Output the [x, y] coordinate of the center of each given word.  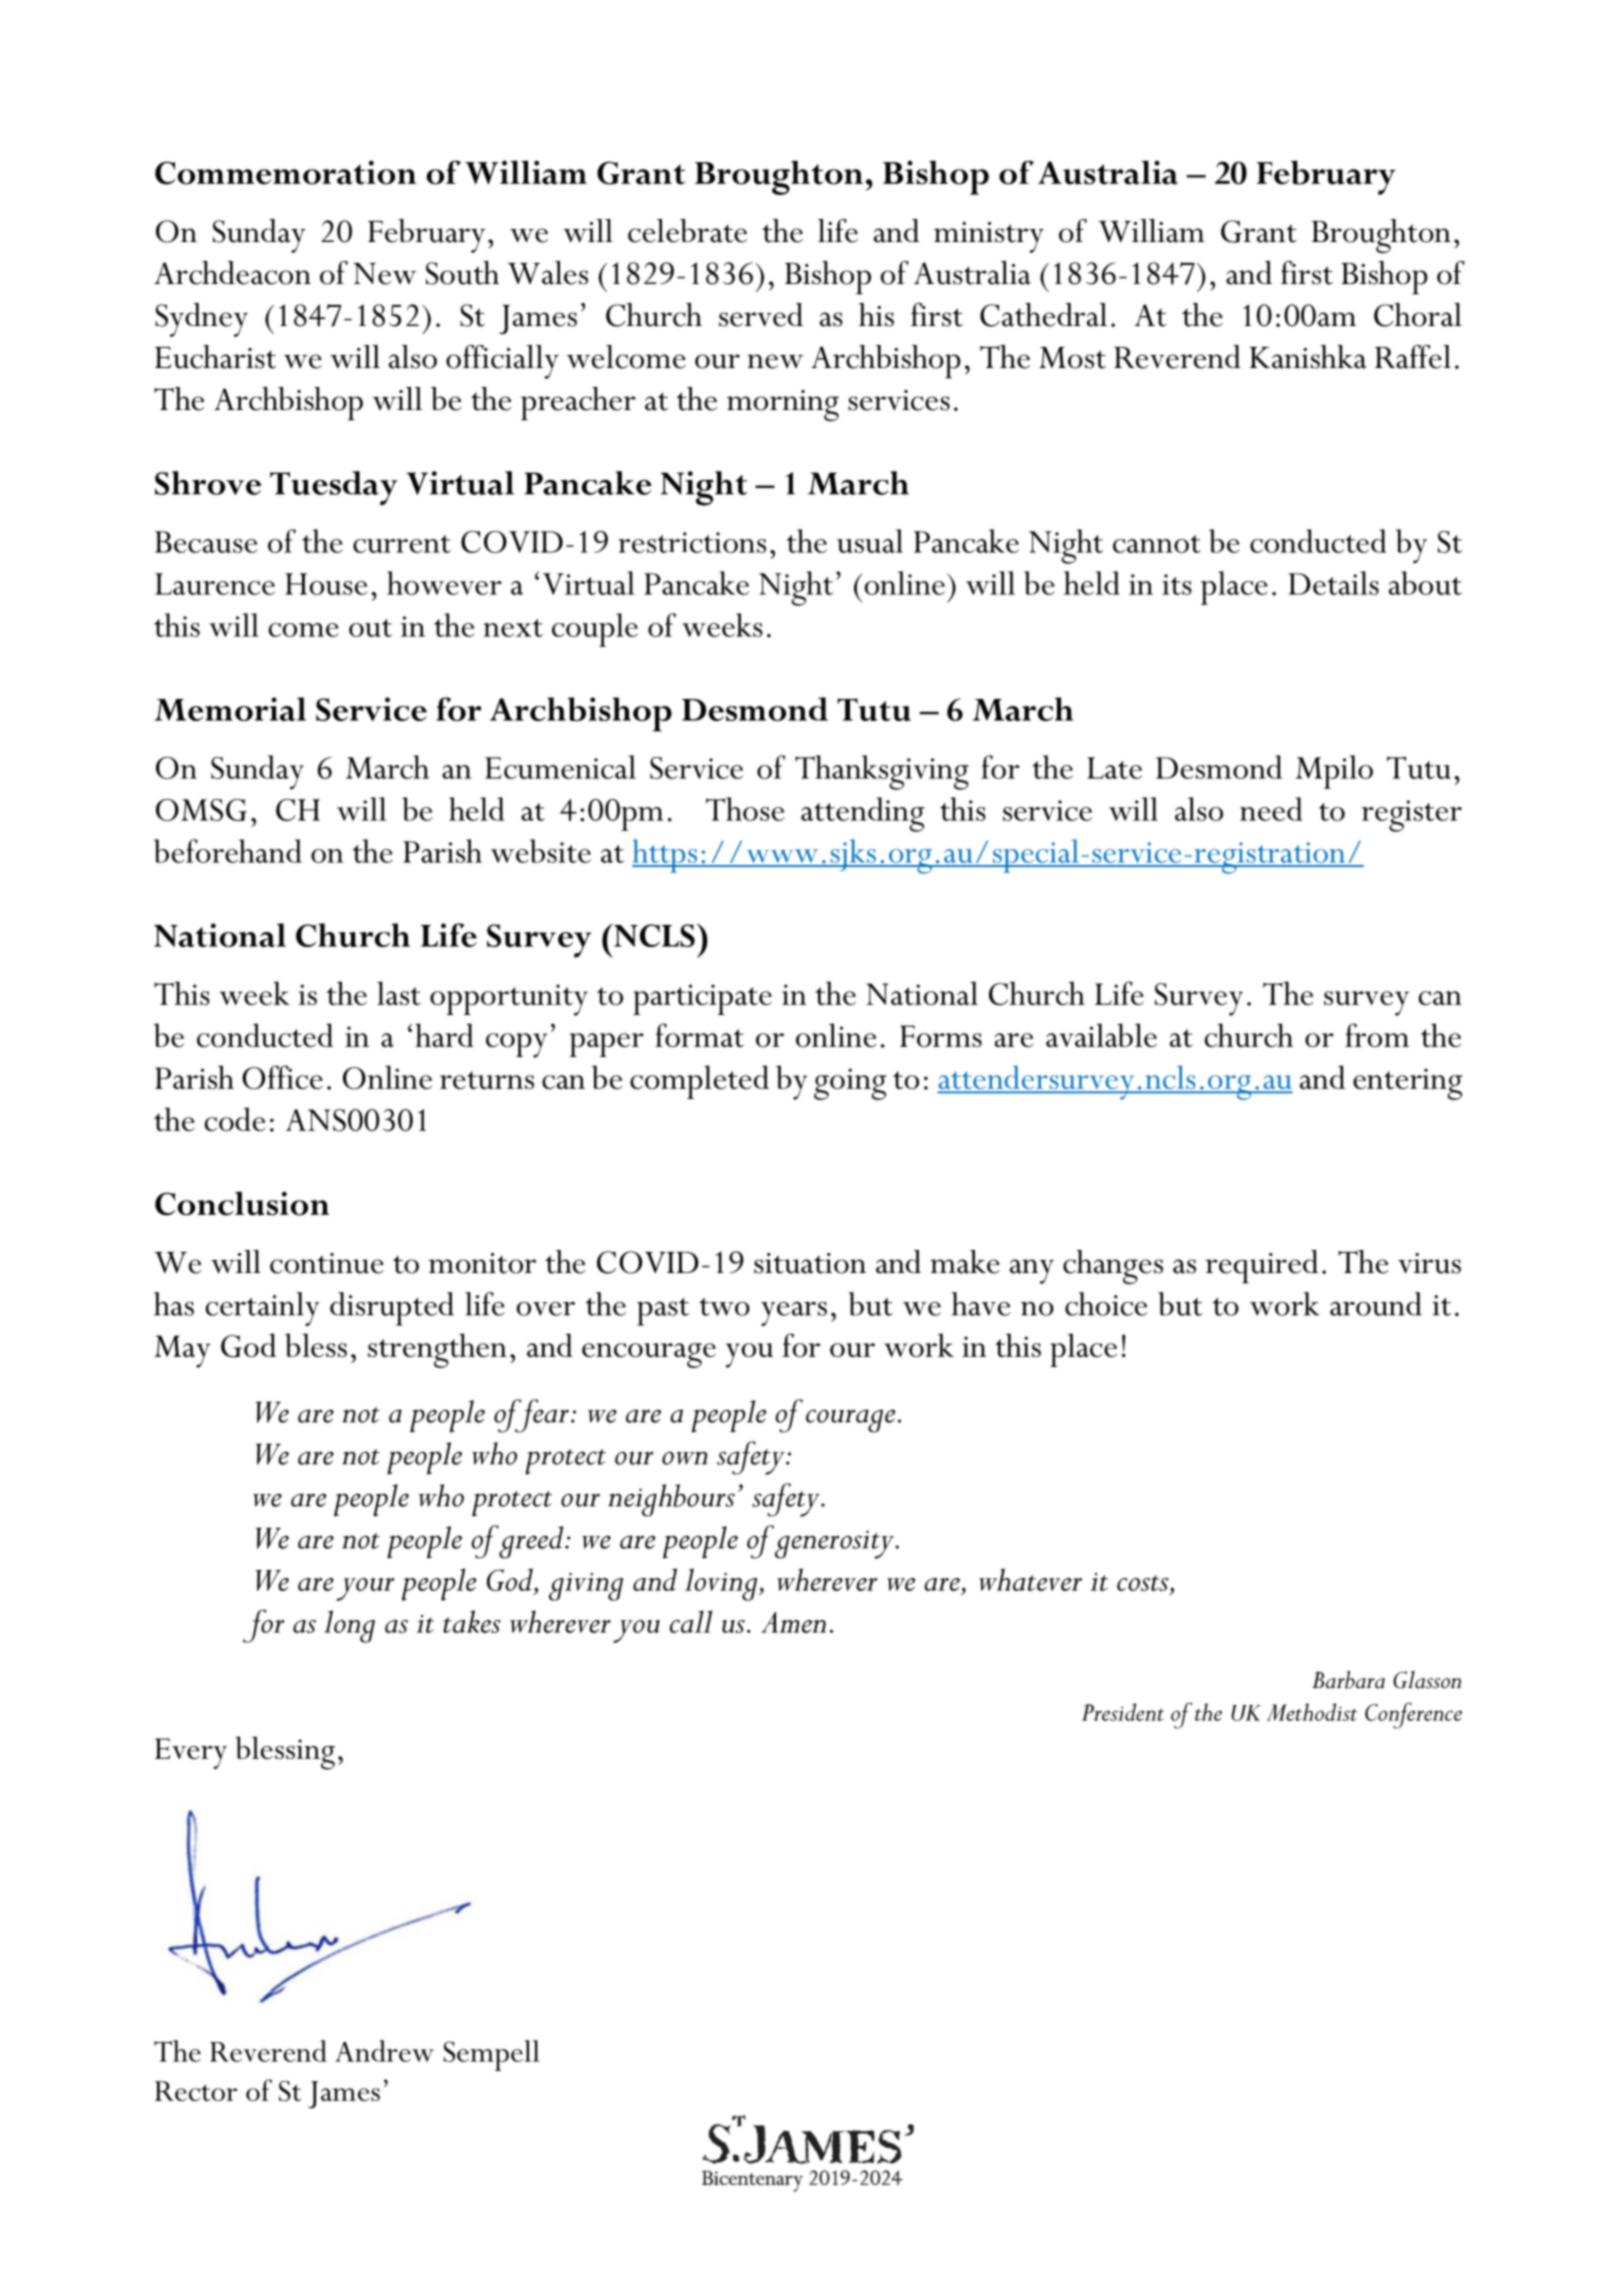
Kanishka [1307, 357]
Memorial [230, 709]
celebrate [687, 231]
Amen [793, 1622]
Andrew [384, 2051]
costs [1144, 1583]
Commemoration [285, 172]
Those [745, 809]
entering [1407, 1084]
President [1123, 1712]
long [349, 1626]
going [850, 1084]
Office [282, 1077]
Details [1333, 583]
